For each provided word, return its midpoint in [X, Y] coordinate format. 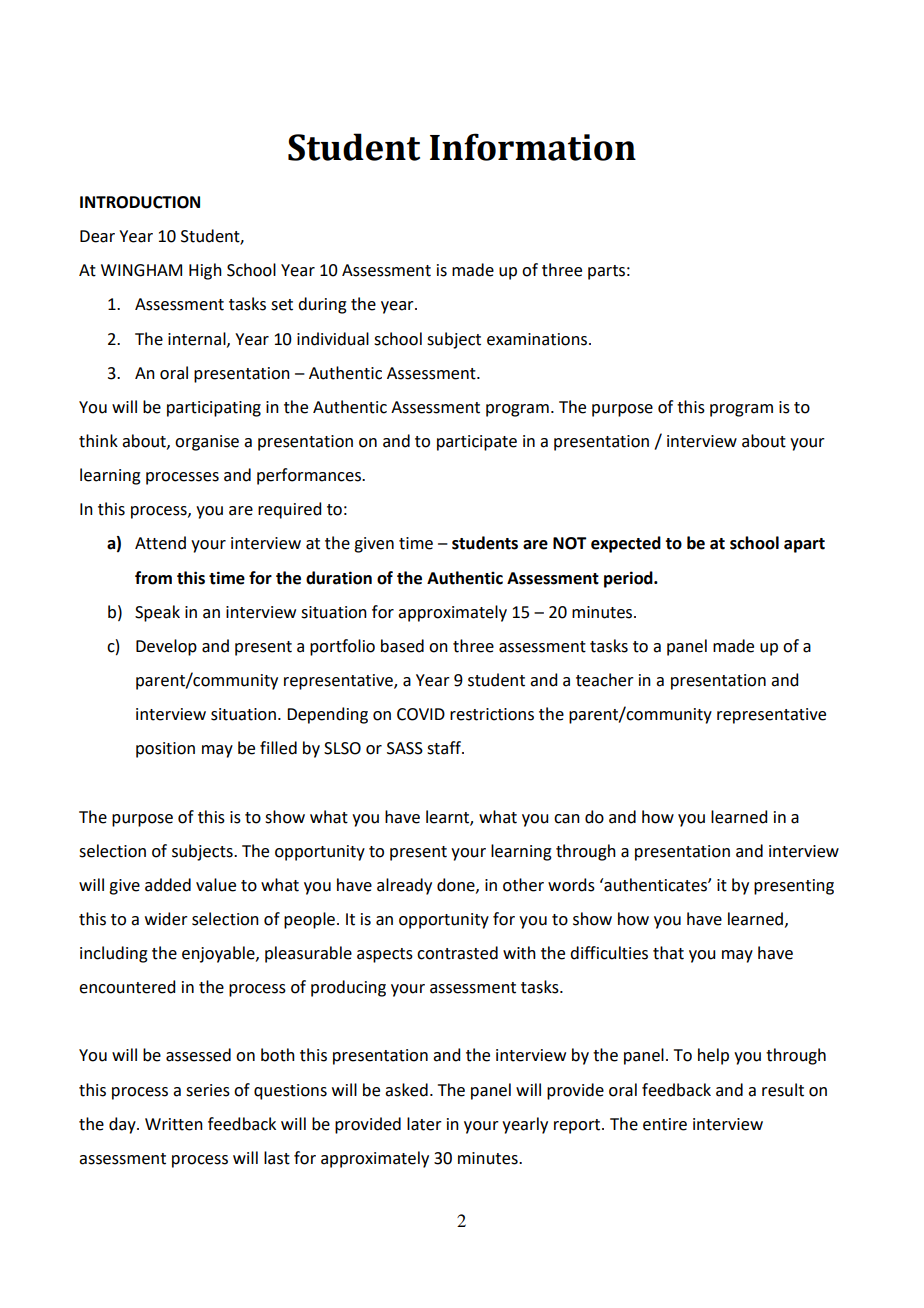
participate [477, 443]
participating [214, 409]
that [668, 953]
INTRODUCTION [140, 202]
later [424, 1124]
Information [533, 147]
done [457, 885]
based [402, 646]
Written [174, 1124]
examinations [538, 339]
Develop [166, 647]
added [168, 885]
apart [804, 545]
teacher [605, 680]
